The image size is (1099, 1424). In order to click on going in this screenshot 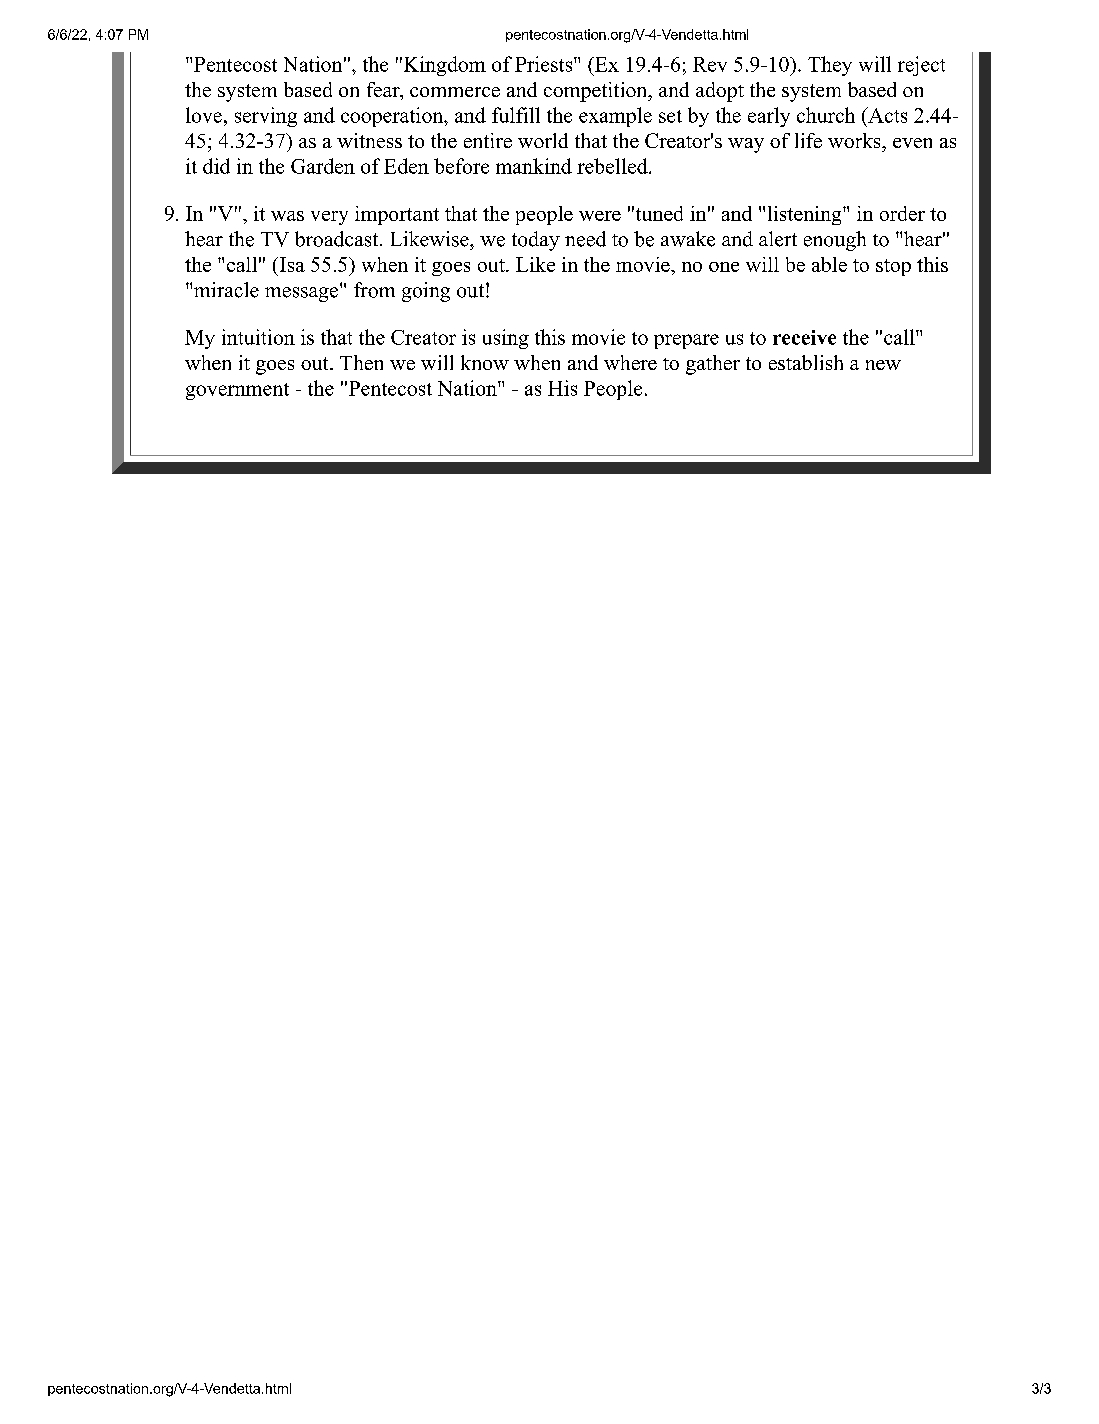, I will do `click(426, 292)`.
